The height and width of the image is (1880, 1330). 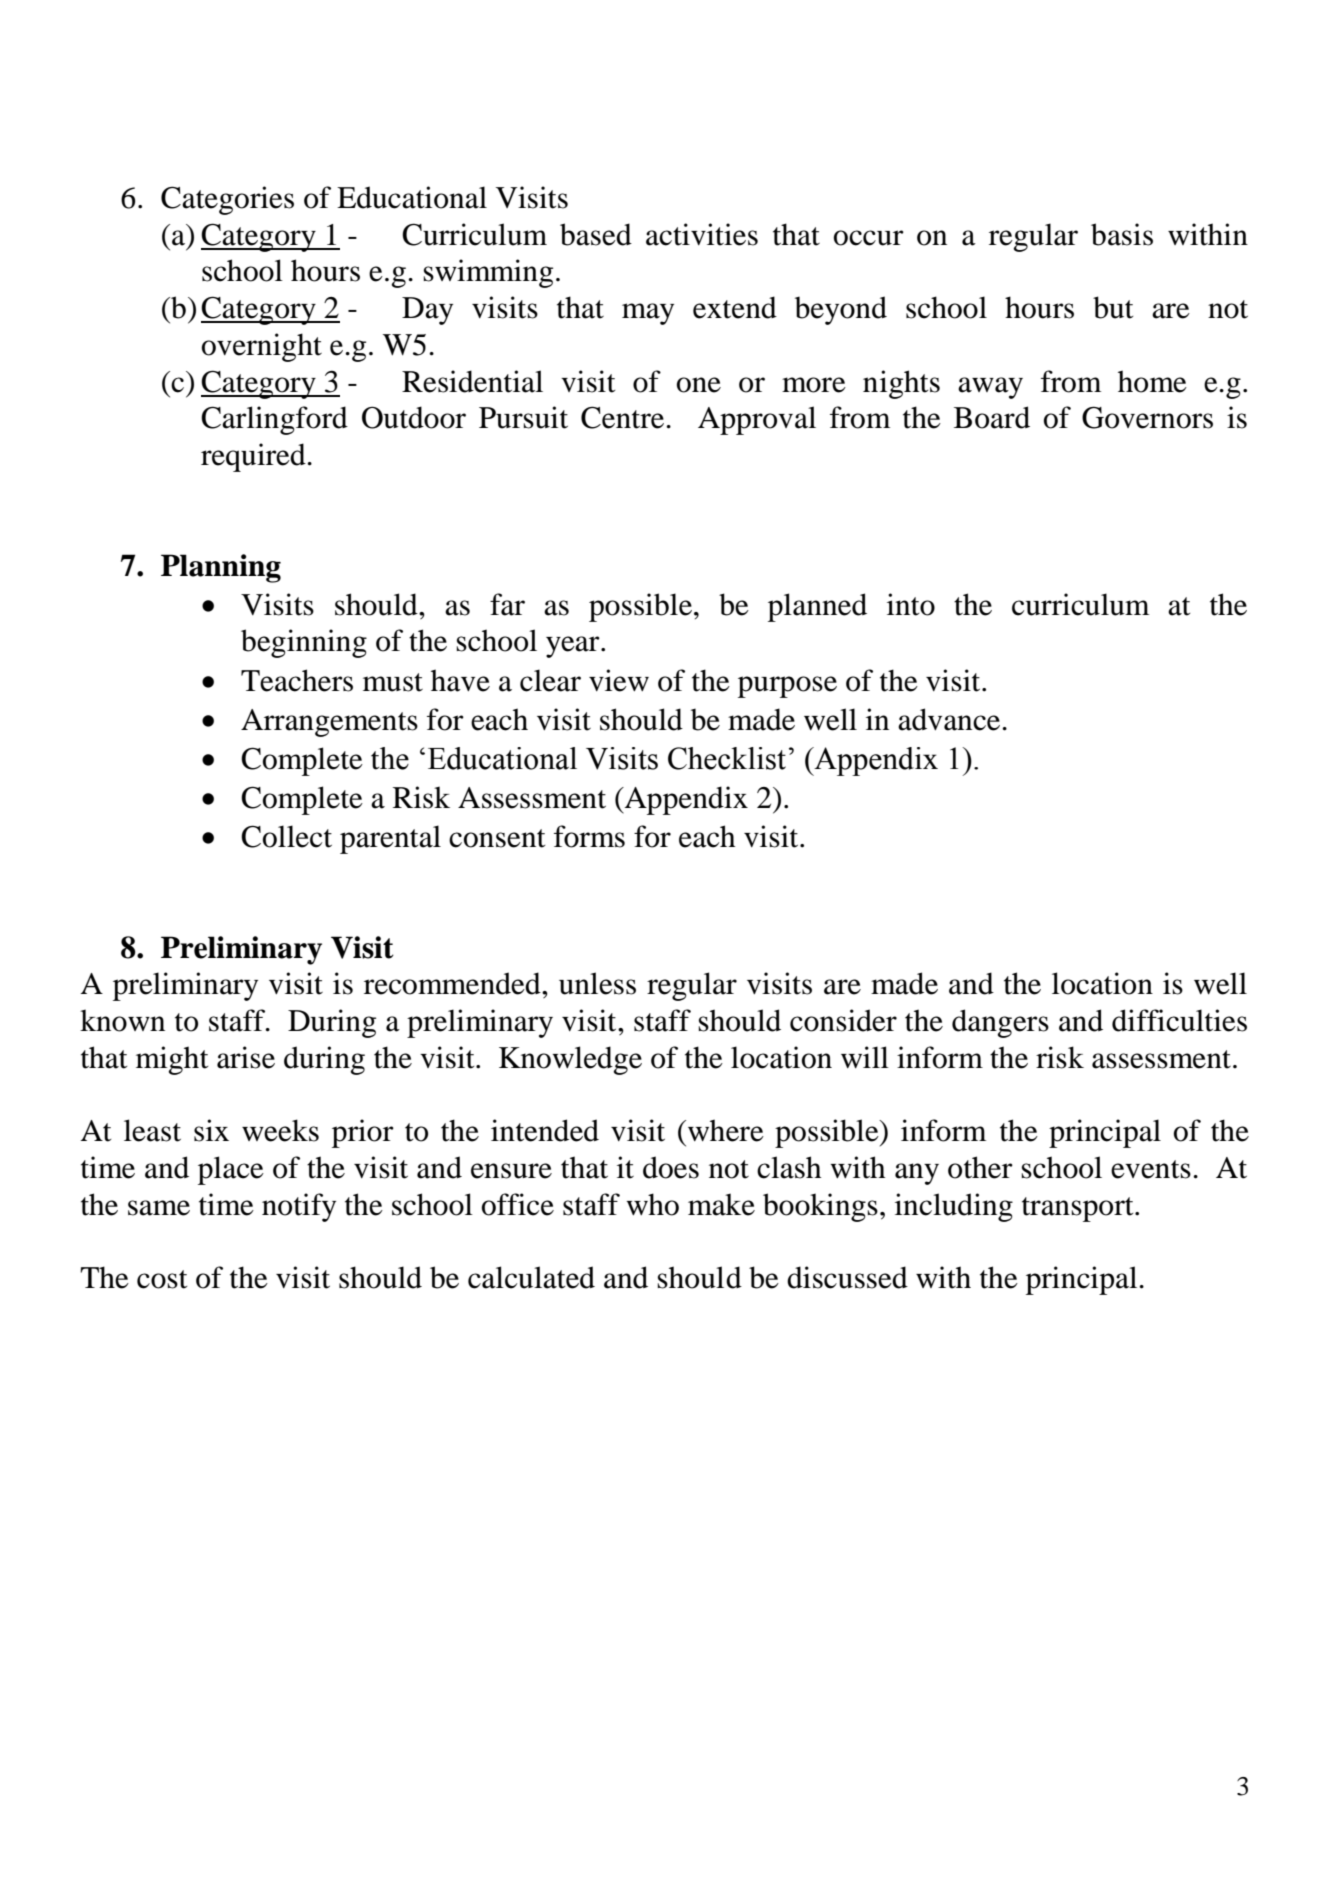 I want to click on Categories, so click(x=227, y=200).
